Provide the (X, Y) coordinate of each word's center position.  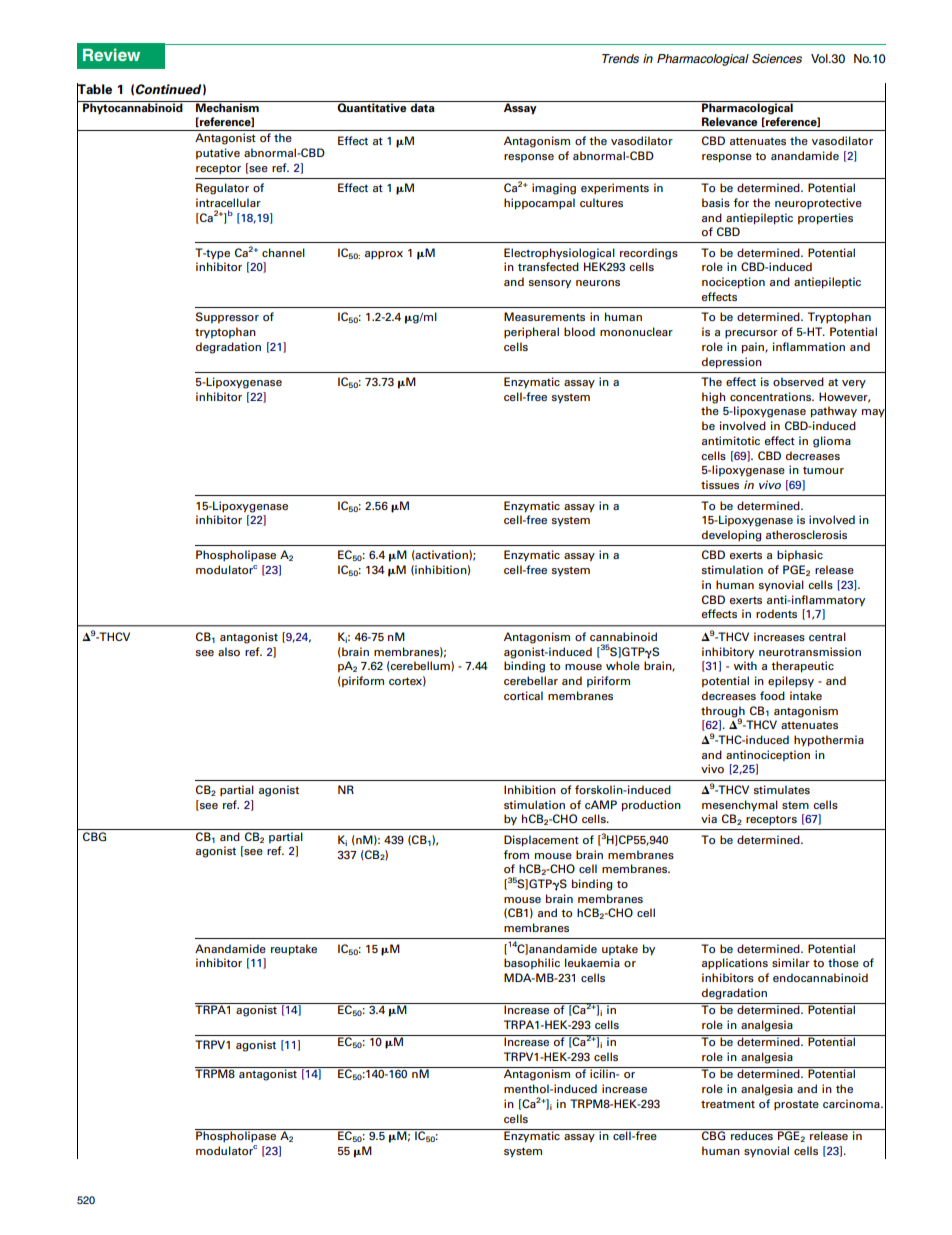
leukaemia (592, 962)
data (422, 106)
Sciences (777, 59)
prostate (796, 1105)
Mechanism (227, 106)
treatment (728, 1104)
